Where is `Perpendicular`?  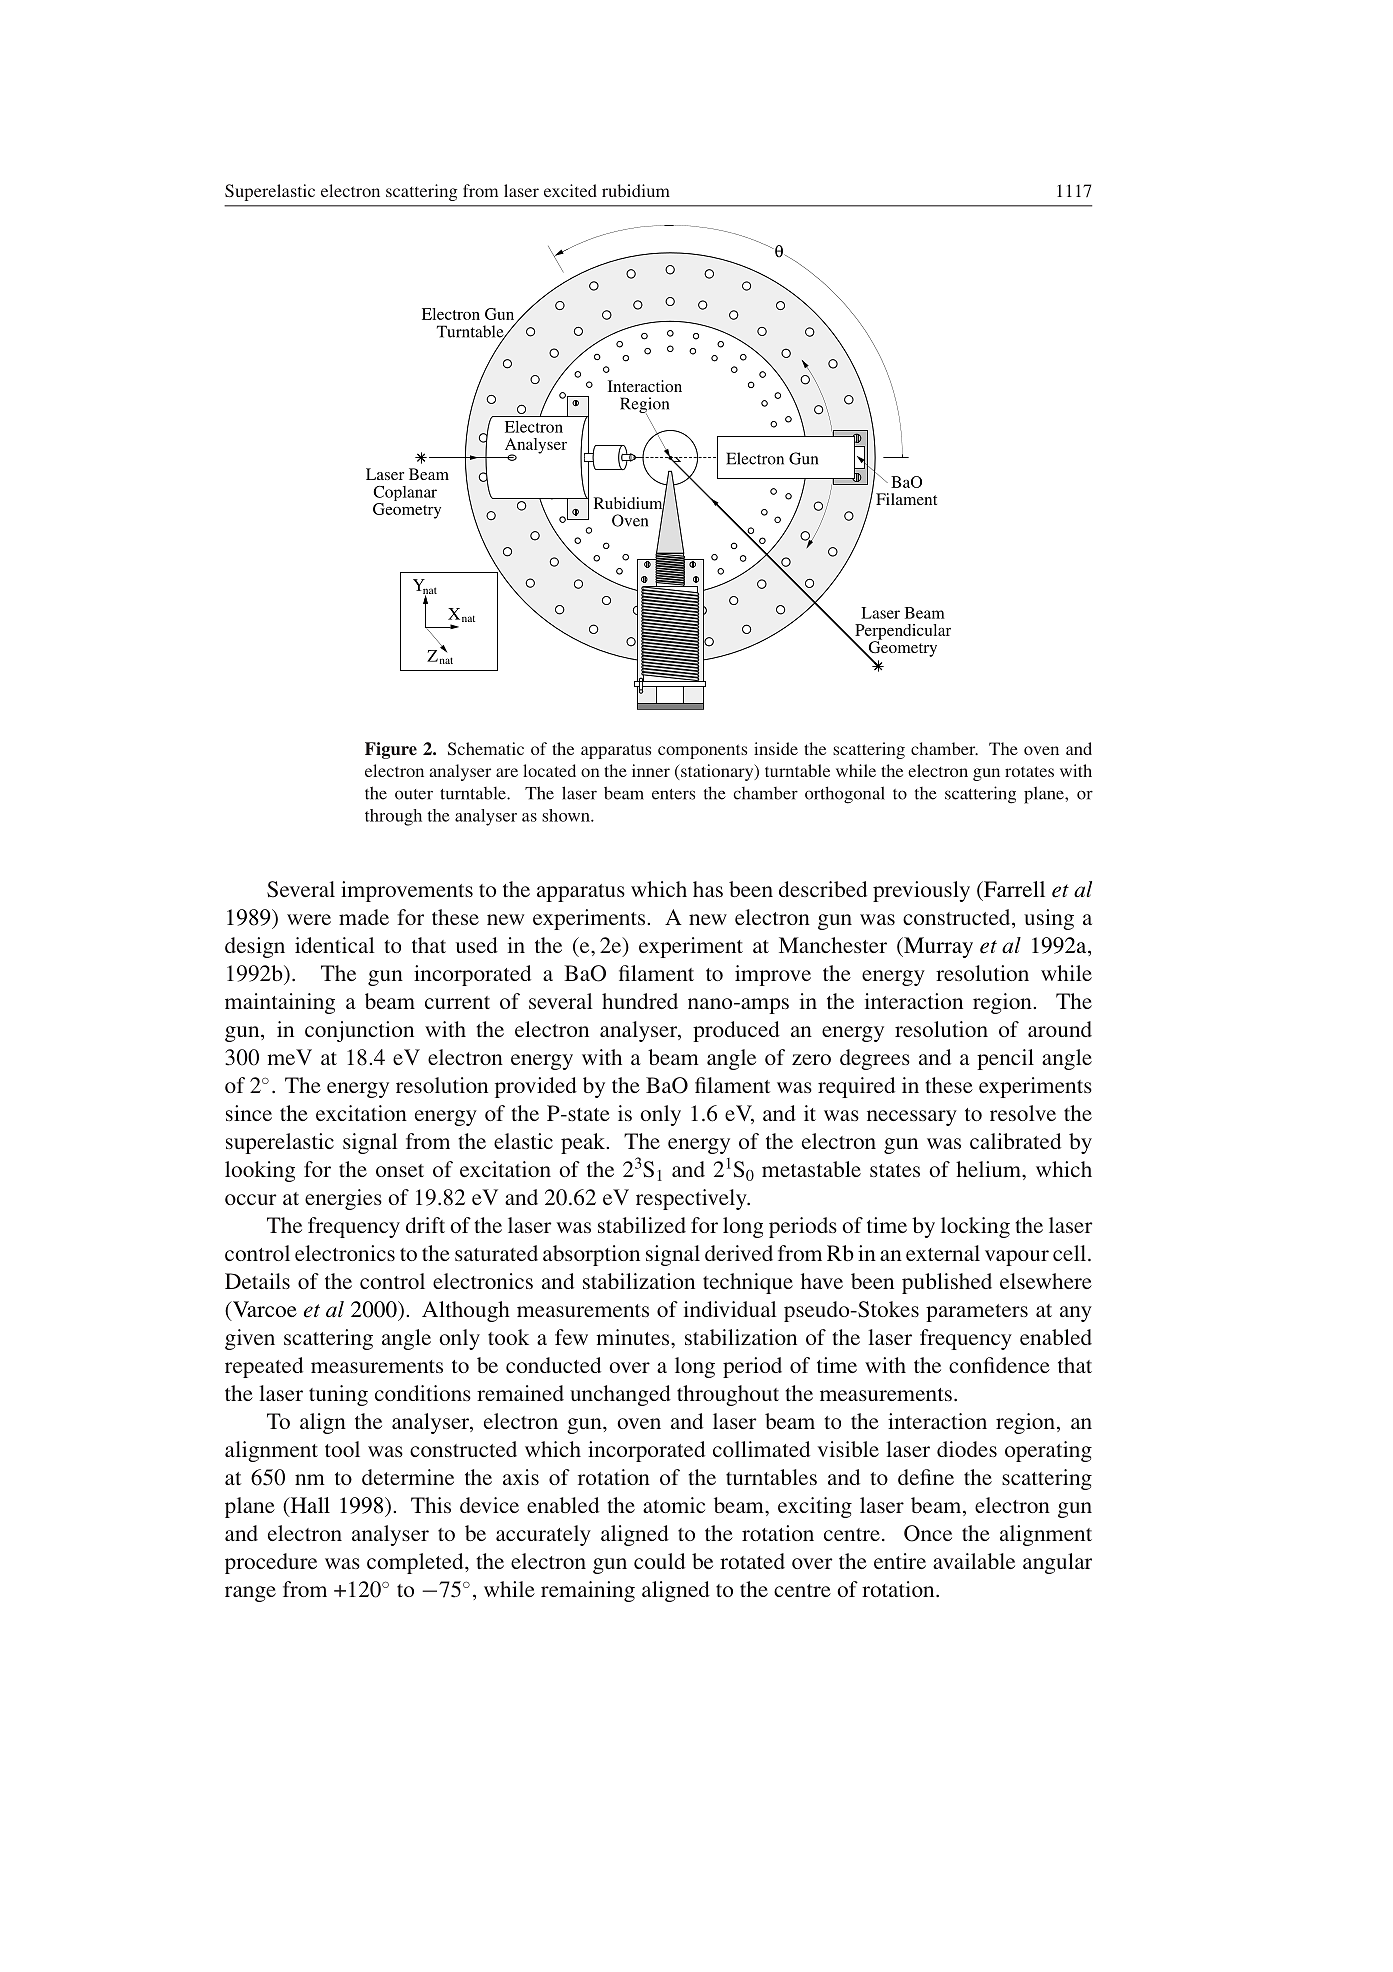
Perpendicular is located at coordinates (902, 633).
